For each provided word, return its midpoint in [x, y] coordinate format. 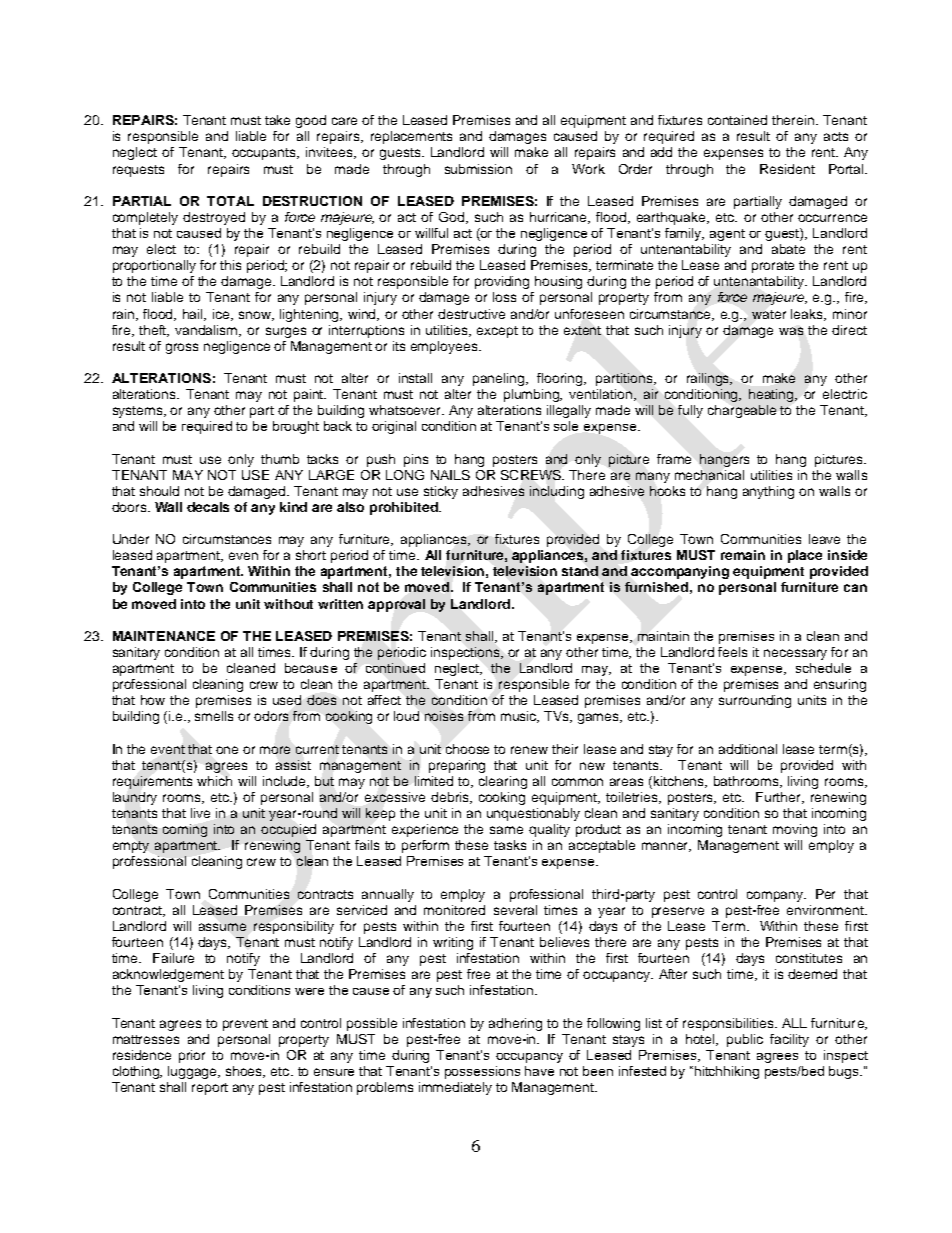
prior [192, 1056]
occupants [265, 154]
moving [795, 830]
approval [396, 605]
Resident [787, 169]
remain [743, 555]
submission [478, 169]
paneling [500, 379]
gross [182, 348]
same [506, 830]
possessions [482, 1072]
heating [773, 395]
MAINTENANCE [164, 636]
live [200, 813]
